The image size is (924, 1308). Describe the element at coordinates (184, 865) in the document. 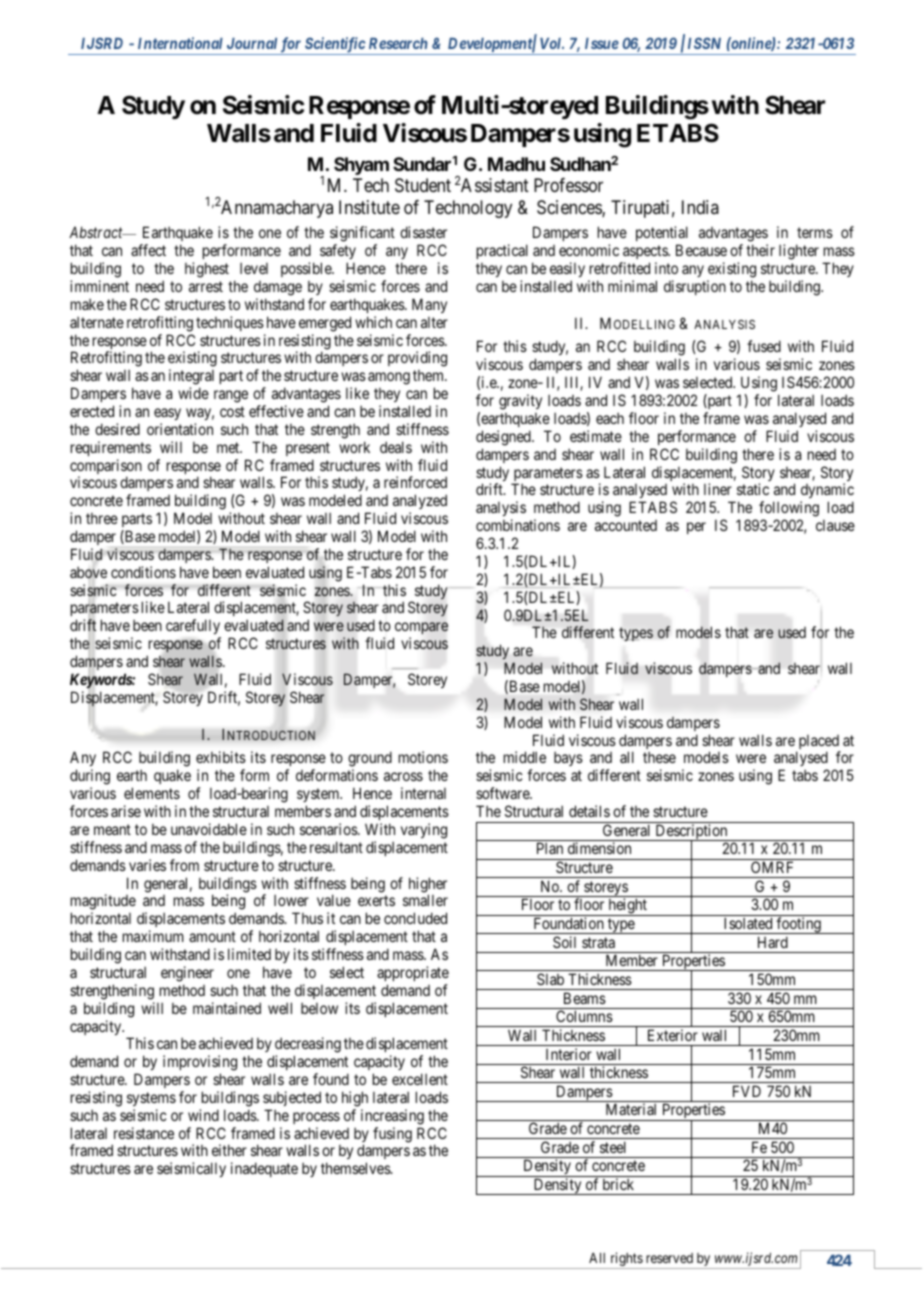

I see `from` at that location.
